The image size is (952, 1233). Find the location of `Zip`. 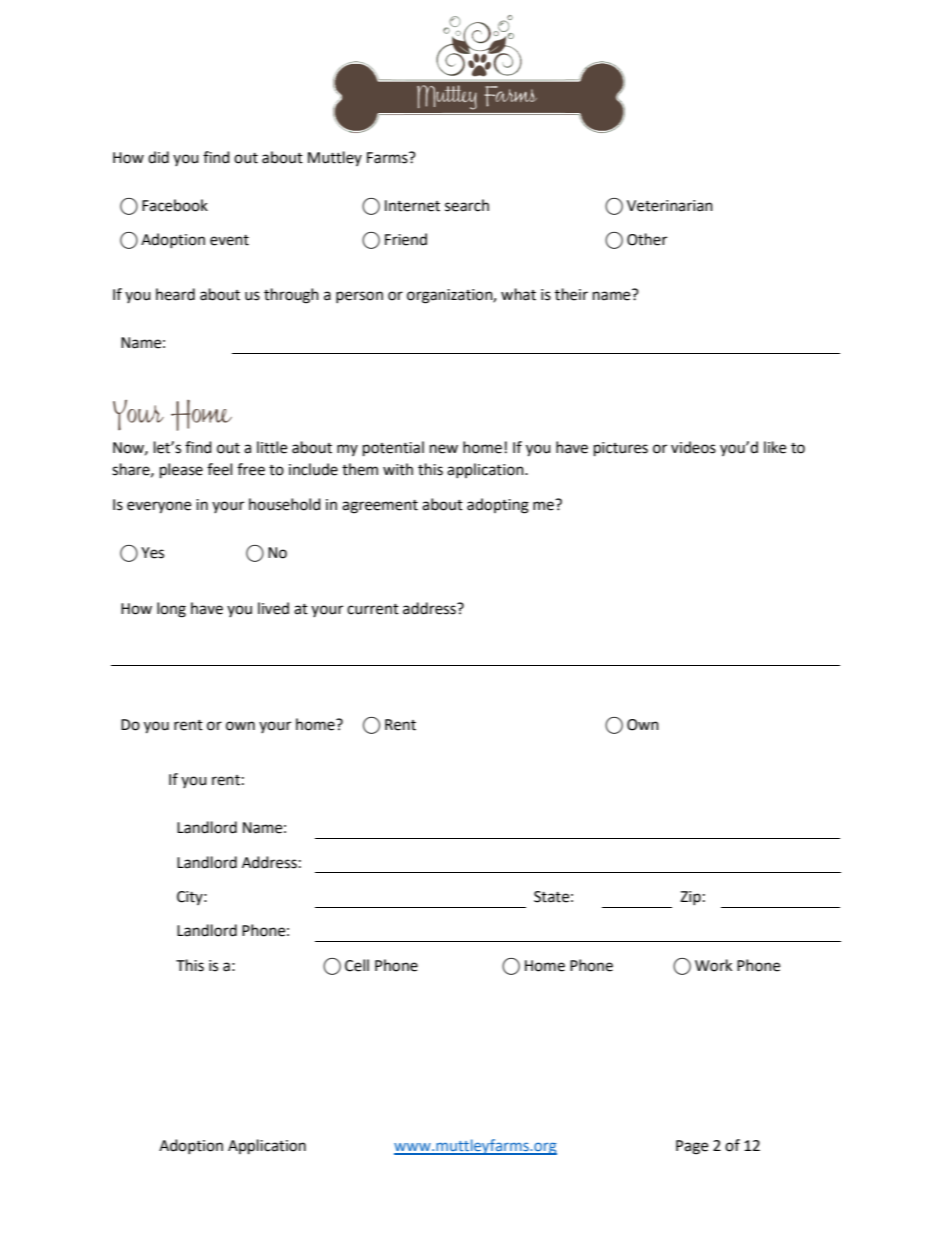

Zip is located at coordinates (690, 898).
